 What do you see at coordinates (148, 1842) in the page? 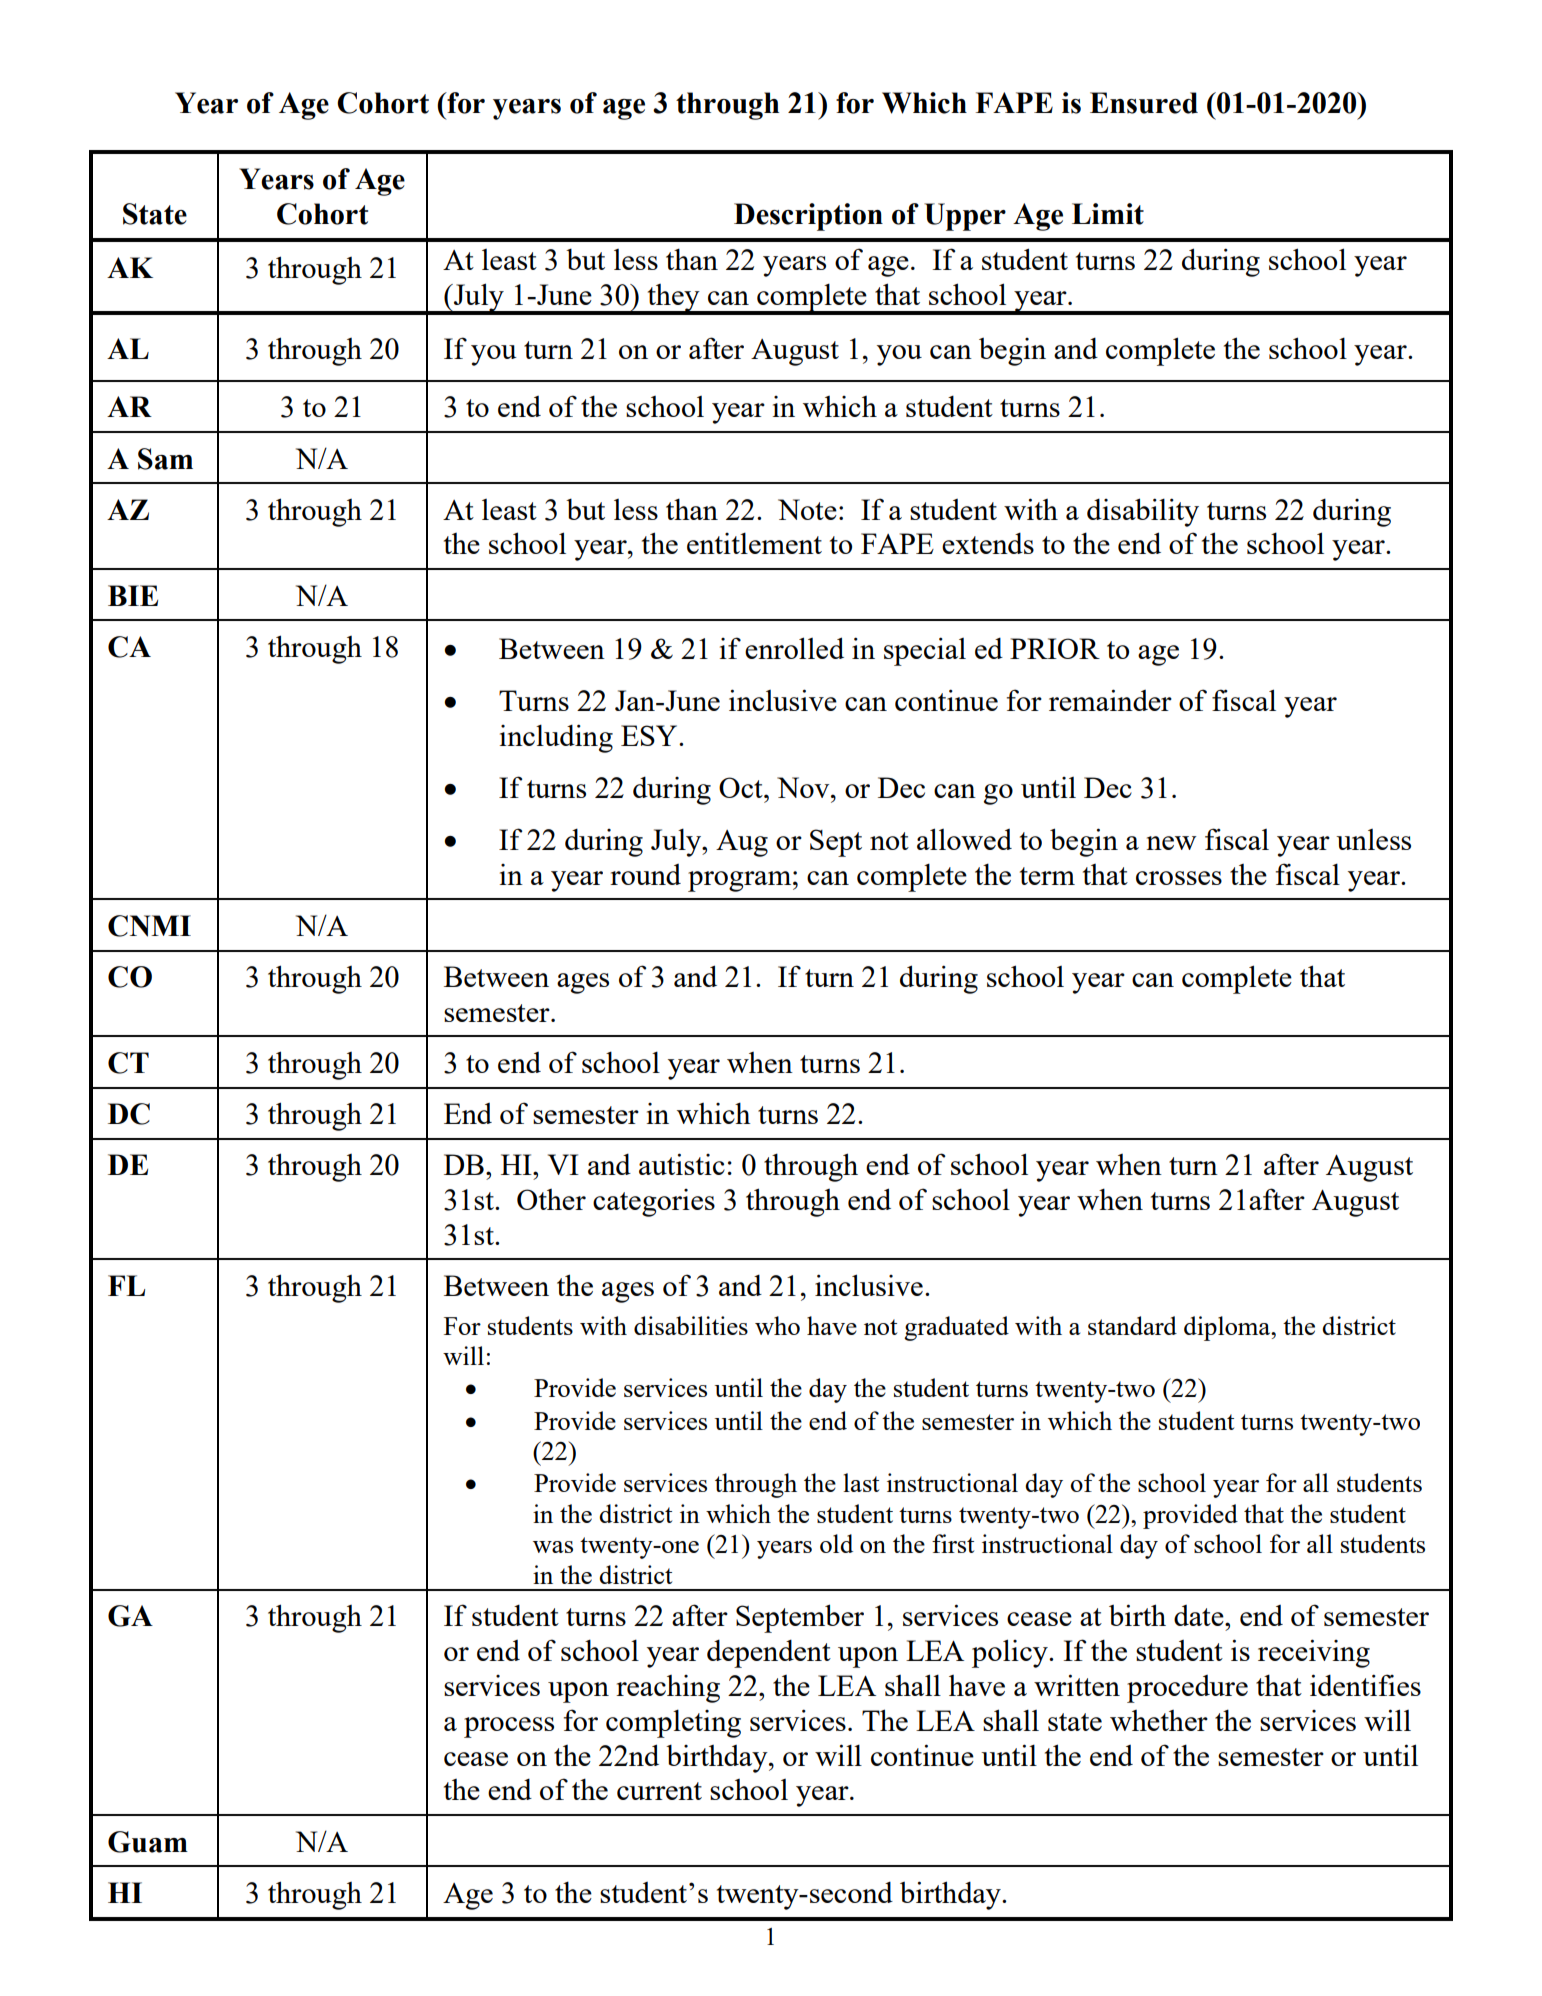
I see `Guam` at bounding box center [148, 1842].
